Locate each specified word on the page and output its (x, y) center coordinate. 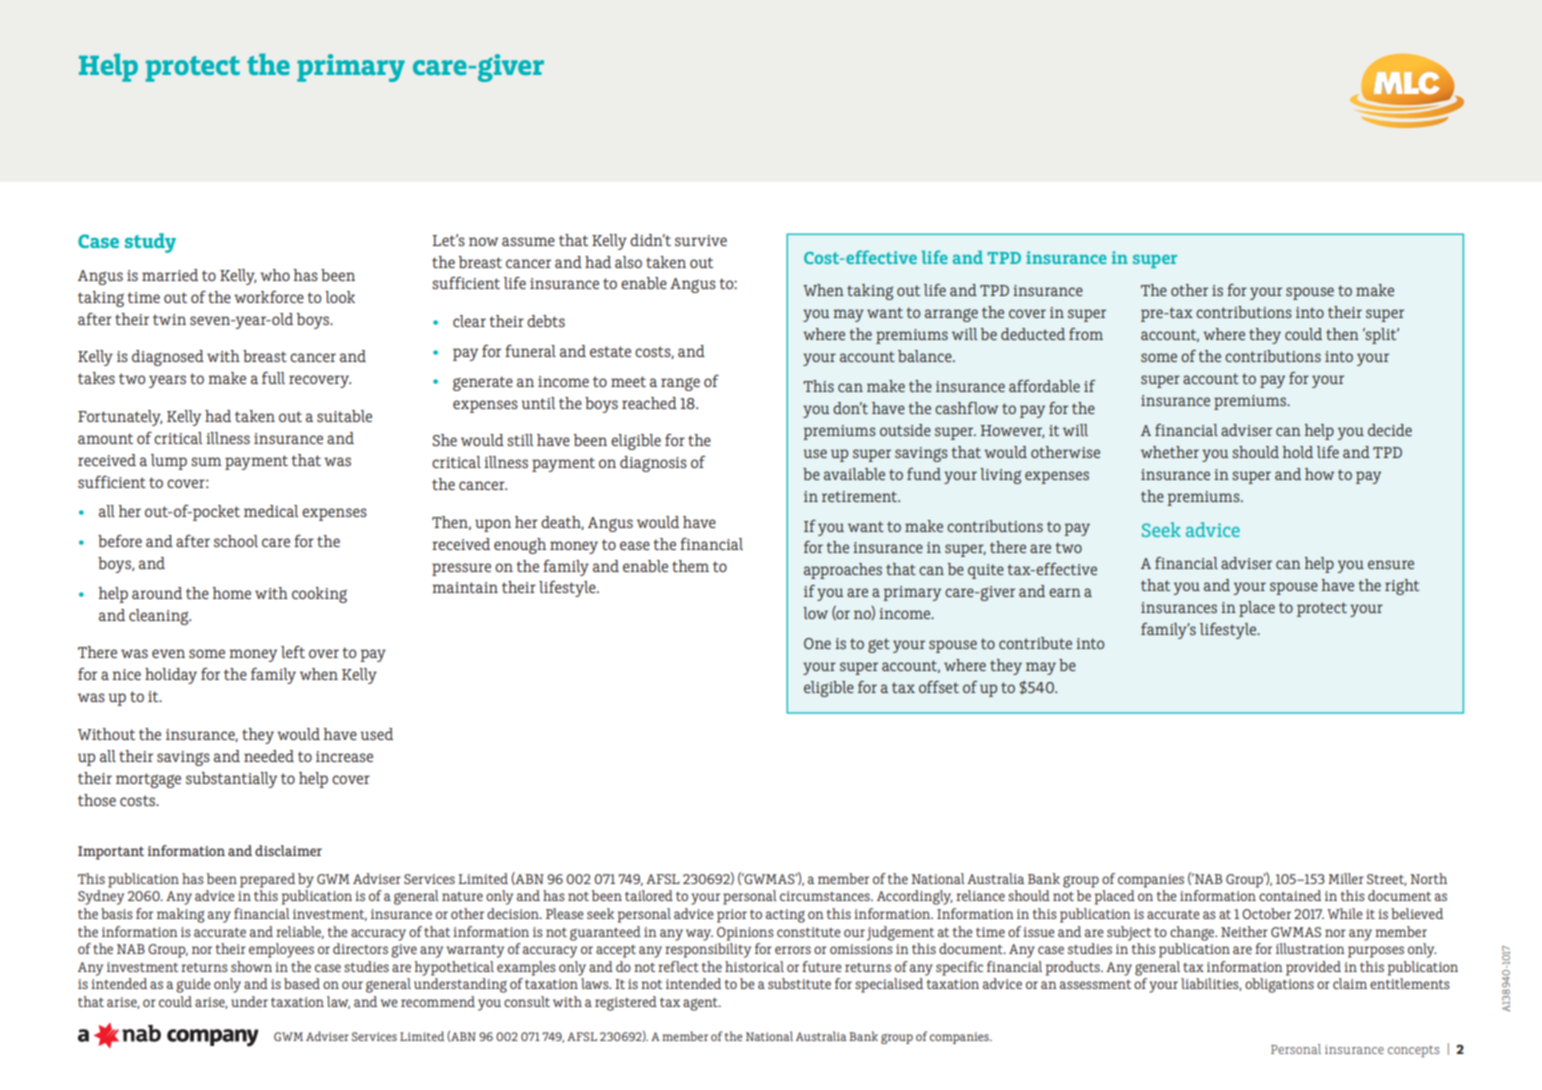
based (302, 983)
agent (701, 1004)
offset (939, 687)
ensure (1391, 564)
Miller (1346, 878)
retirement (860, 496)
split (1381, 336)
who (275, 275)
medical (271, 511)
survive (701, 240)
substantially (231, 780)
